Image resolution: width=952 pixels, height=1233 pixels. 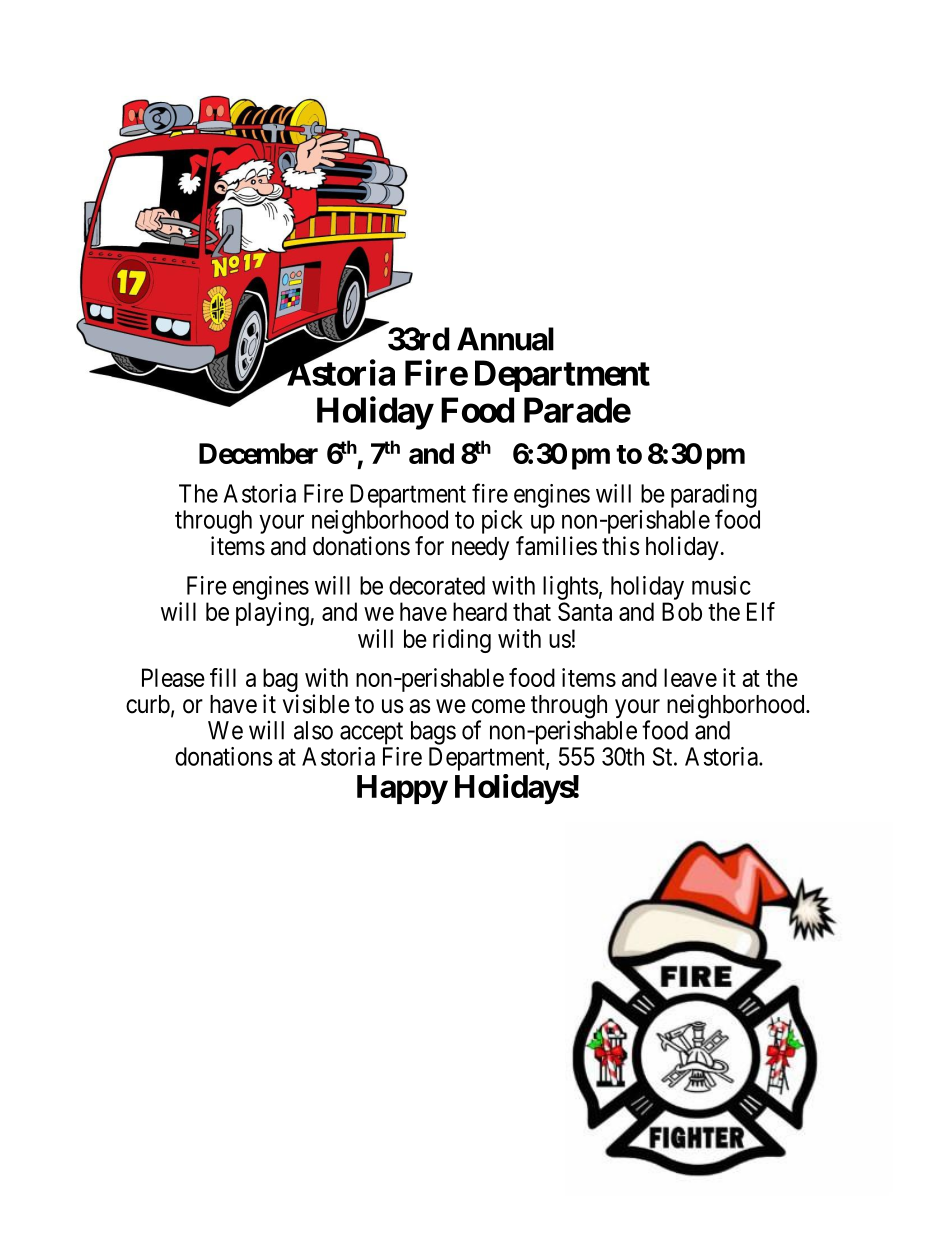 I want to click on curb, so click(x=148, y=704).
